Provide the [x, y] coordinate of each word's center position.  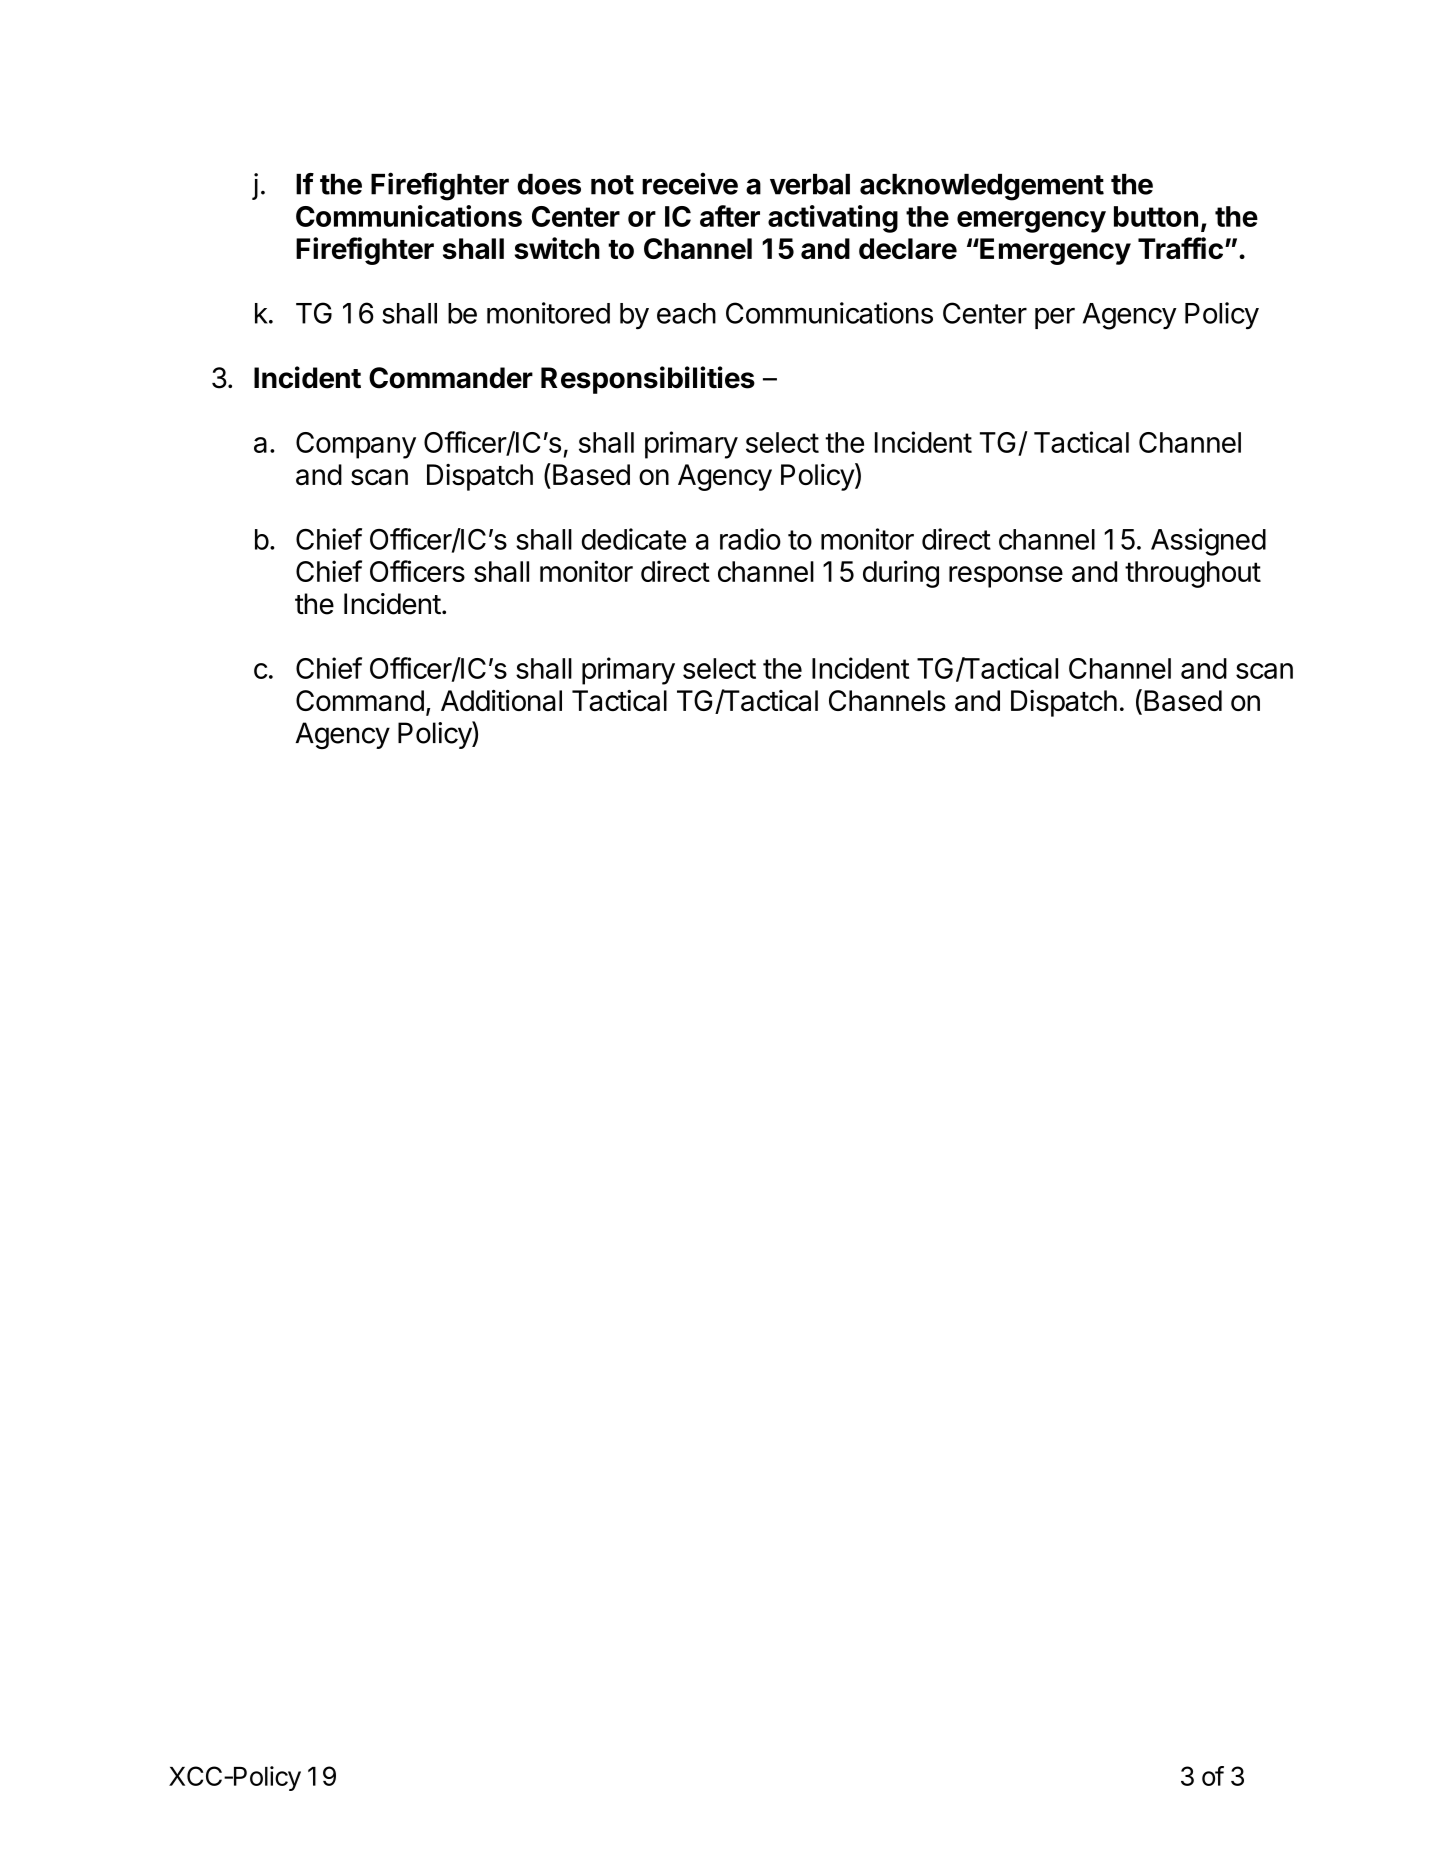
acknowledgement [982, 187]
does [549, 184]
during [901, 574]
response [1006, 577]
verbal [810, 184]
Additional [501, 701]
